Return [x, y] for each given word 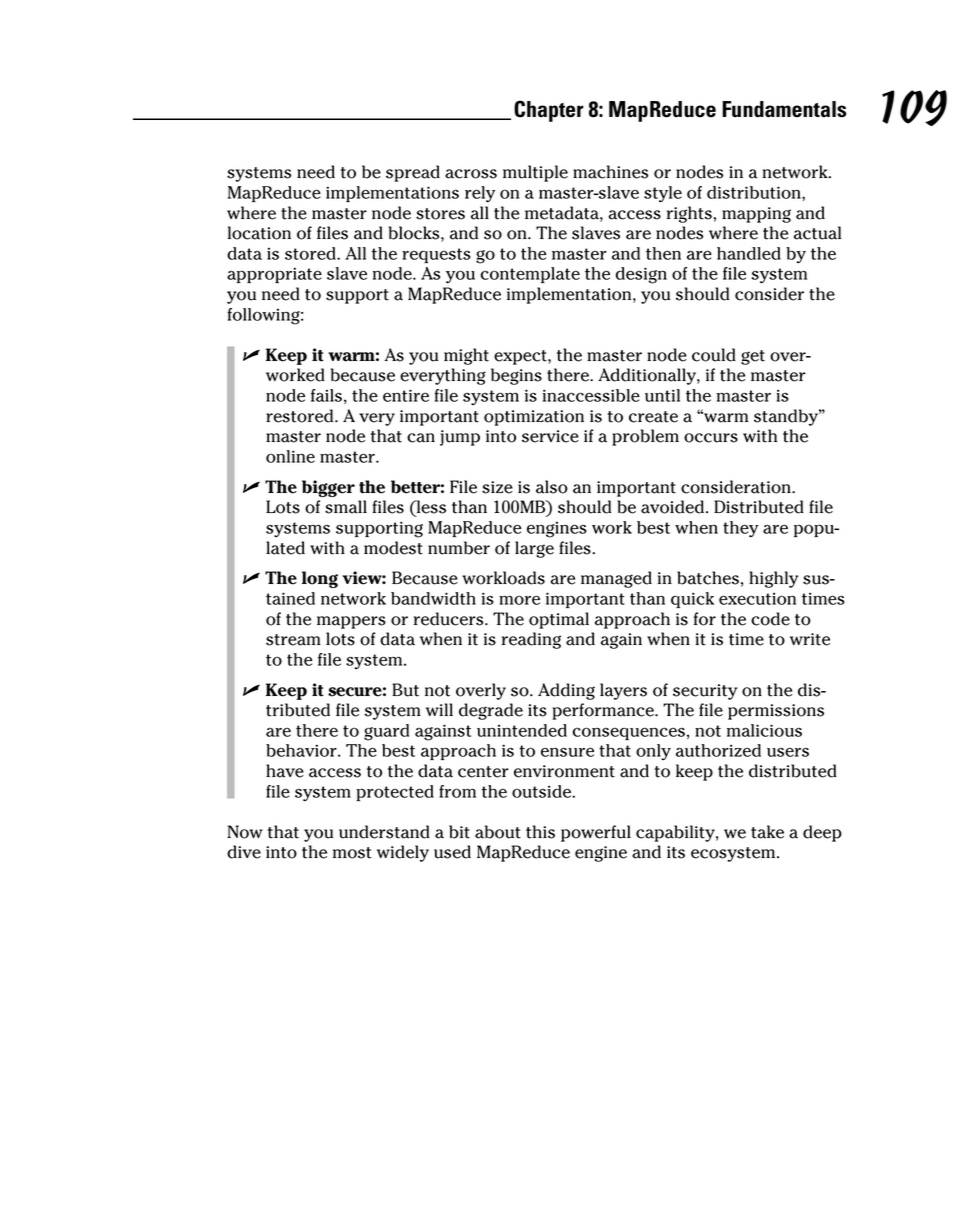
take [767, 832]
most [352, 853]
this [540, 832]
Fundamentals [784, 109]
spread [413, 173]
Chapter [549, 111]
